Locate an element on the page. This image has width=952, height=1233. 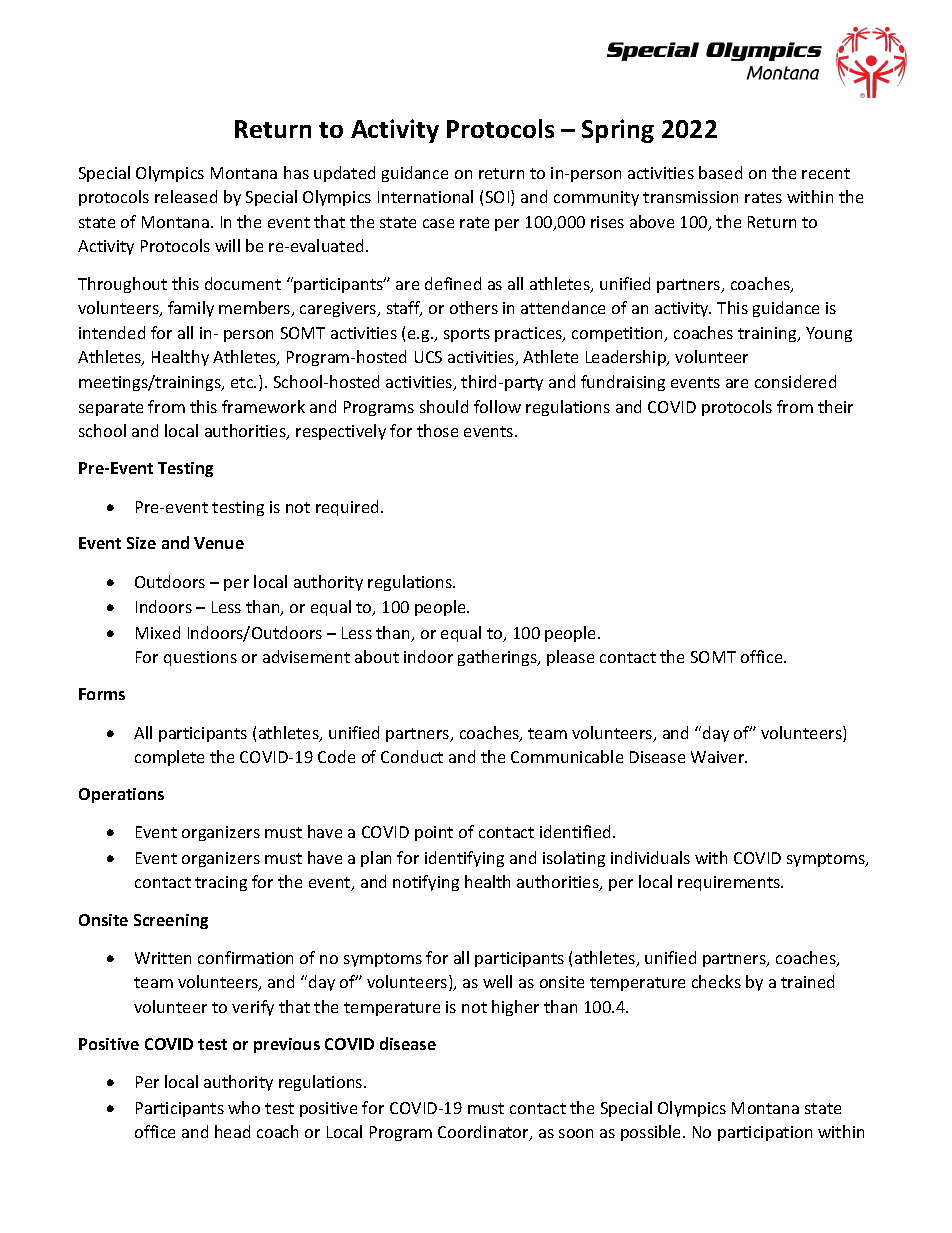
gatherings is located at coordinates (498, 658).
